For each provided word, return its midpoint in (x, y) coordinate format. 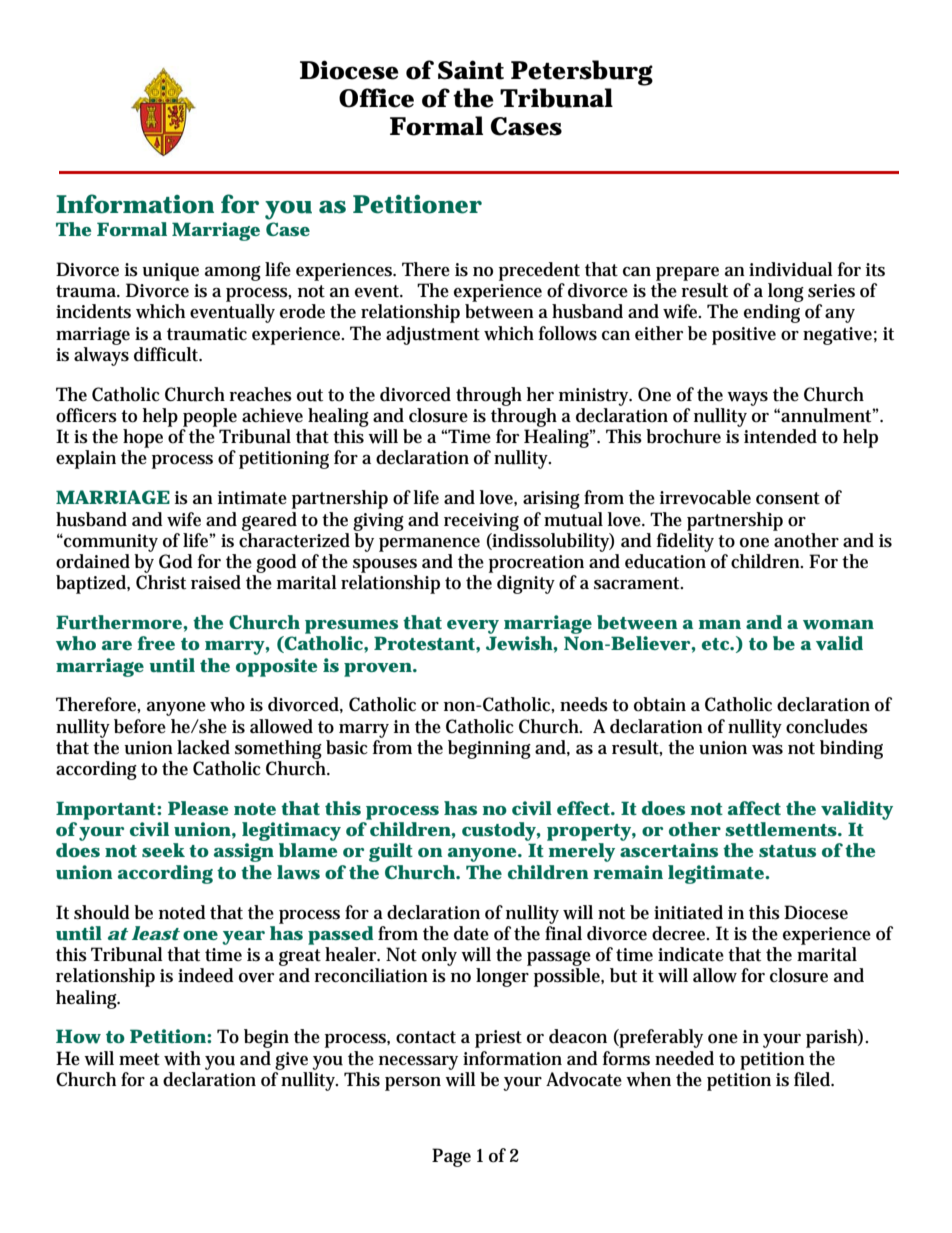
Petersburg (582, 73)
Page (451, 1157)
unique (170, 272)
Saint (471, 70)
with (182, 1058)
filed (814, 1079)
